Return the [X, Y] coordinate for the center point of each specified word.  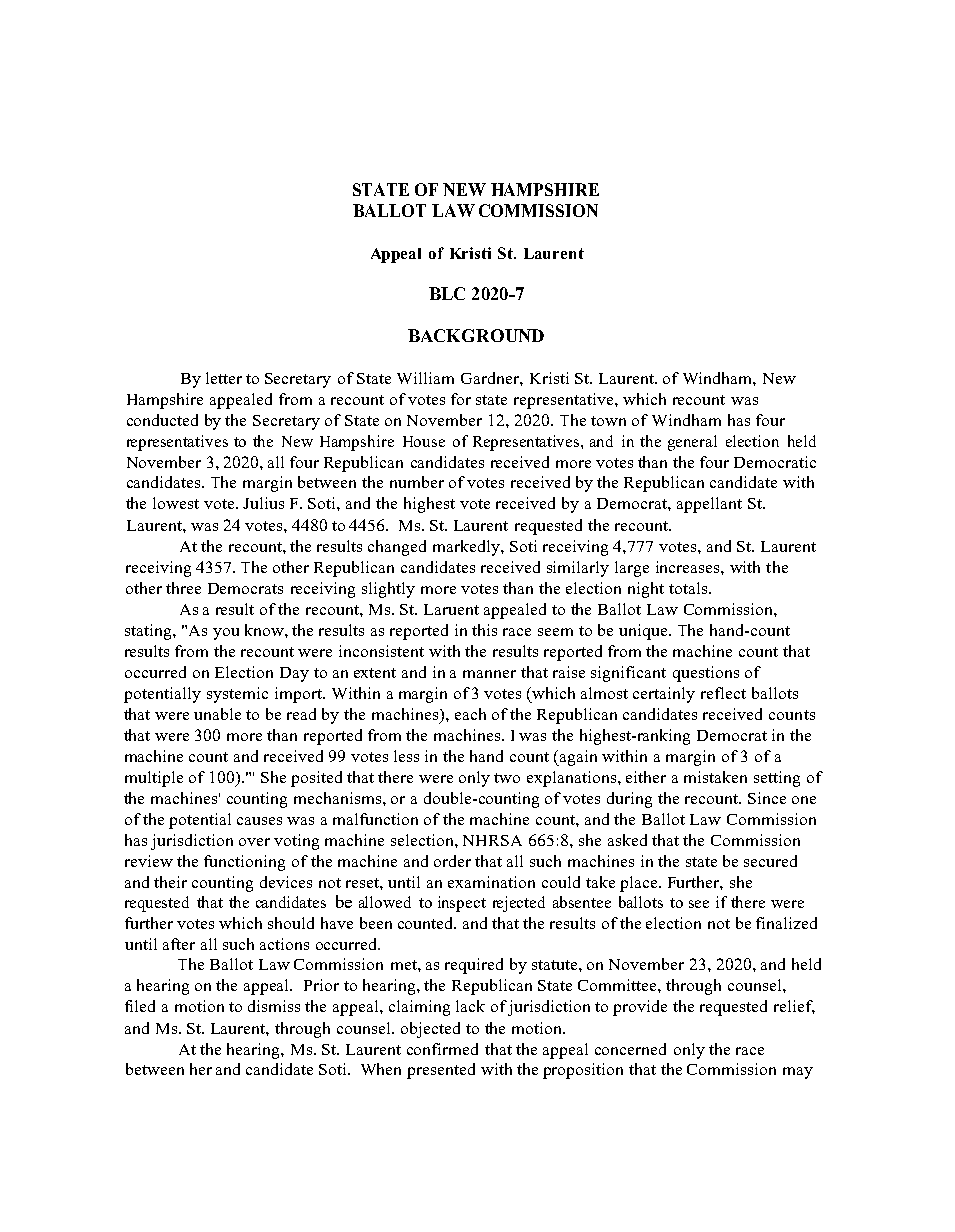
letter [224, 378]
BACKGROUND [476, 335]
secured [770, 861]
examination [491, 882]
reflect [723, 693]
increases [689, 567]
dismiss [274, 1006]
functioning [244, 863]
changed [397, 548]
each [470, 714]
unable [217, 714]
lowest [176, 503]
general [692, 443]
